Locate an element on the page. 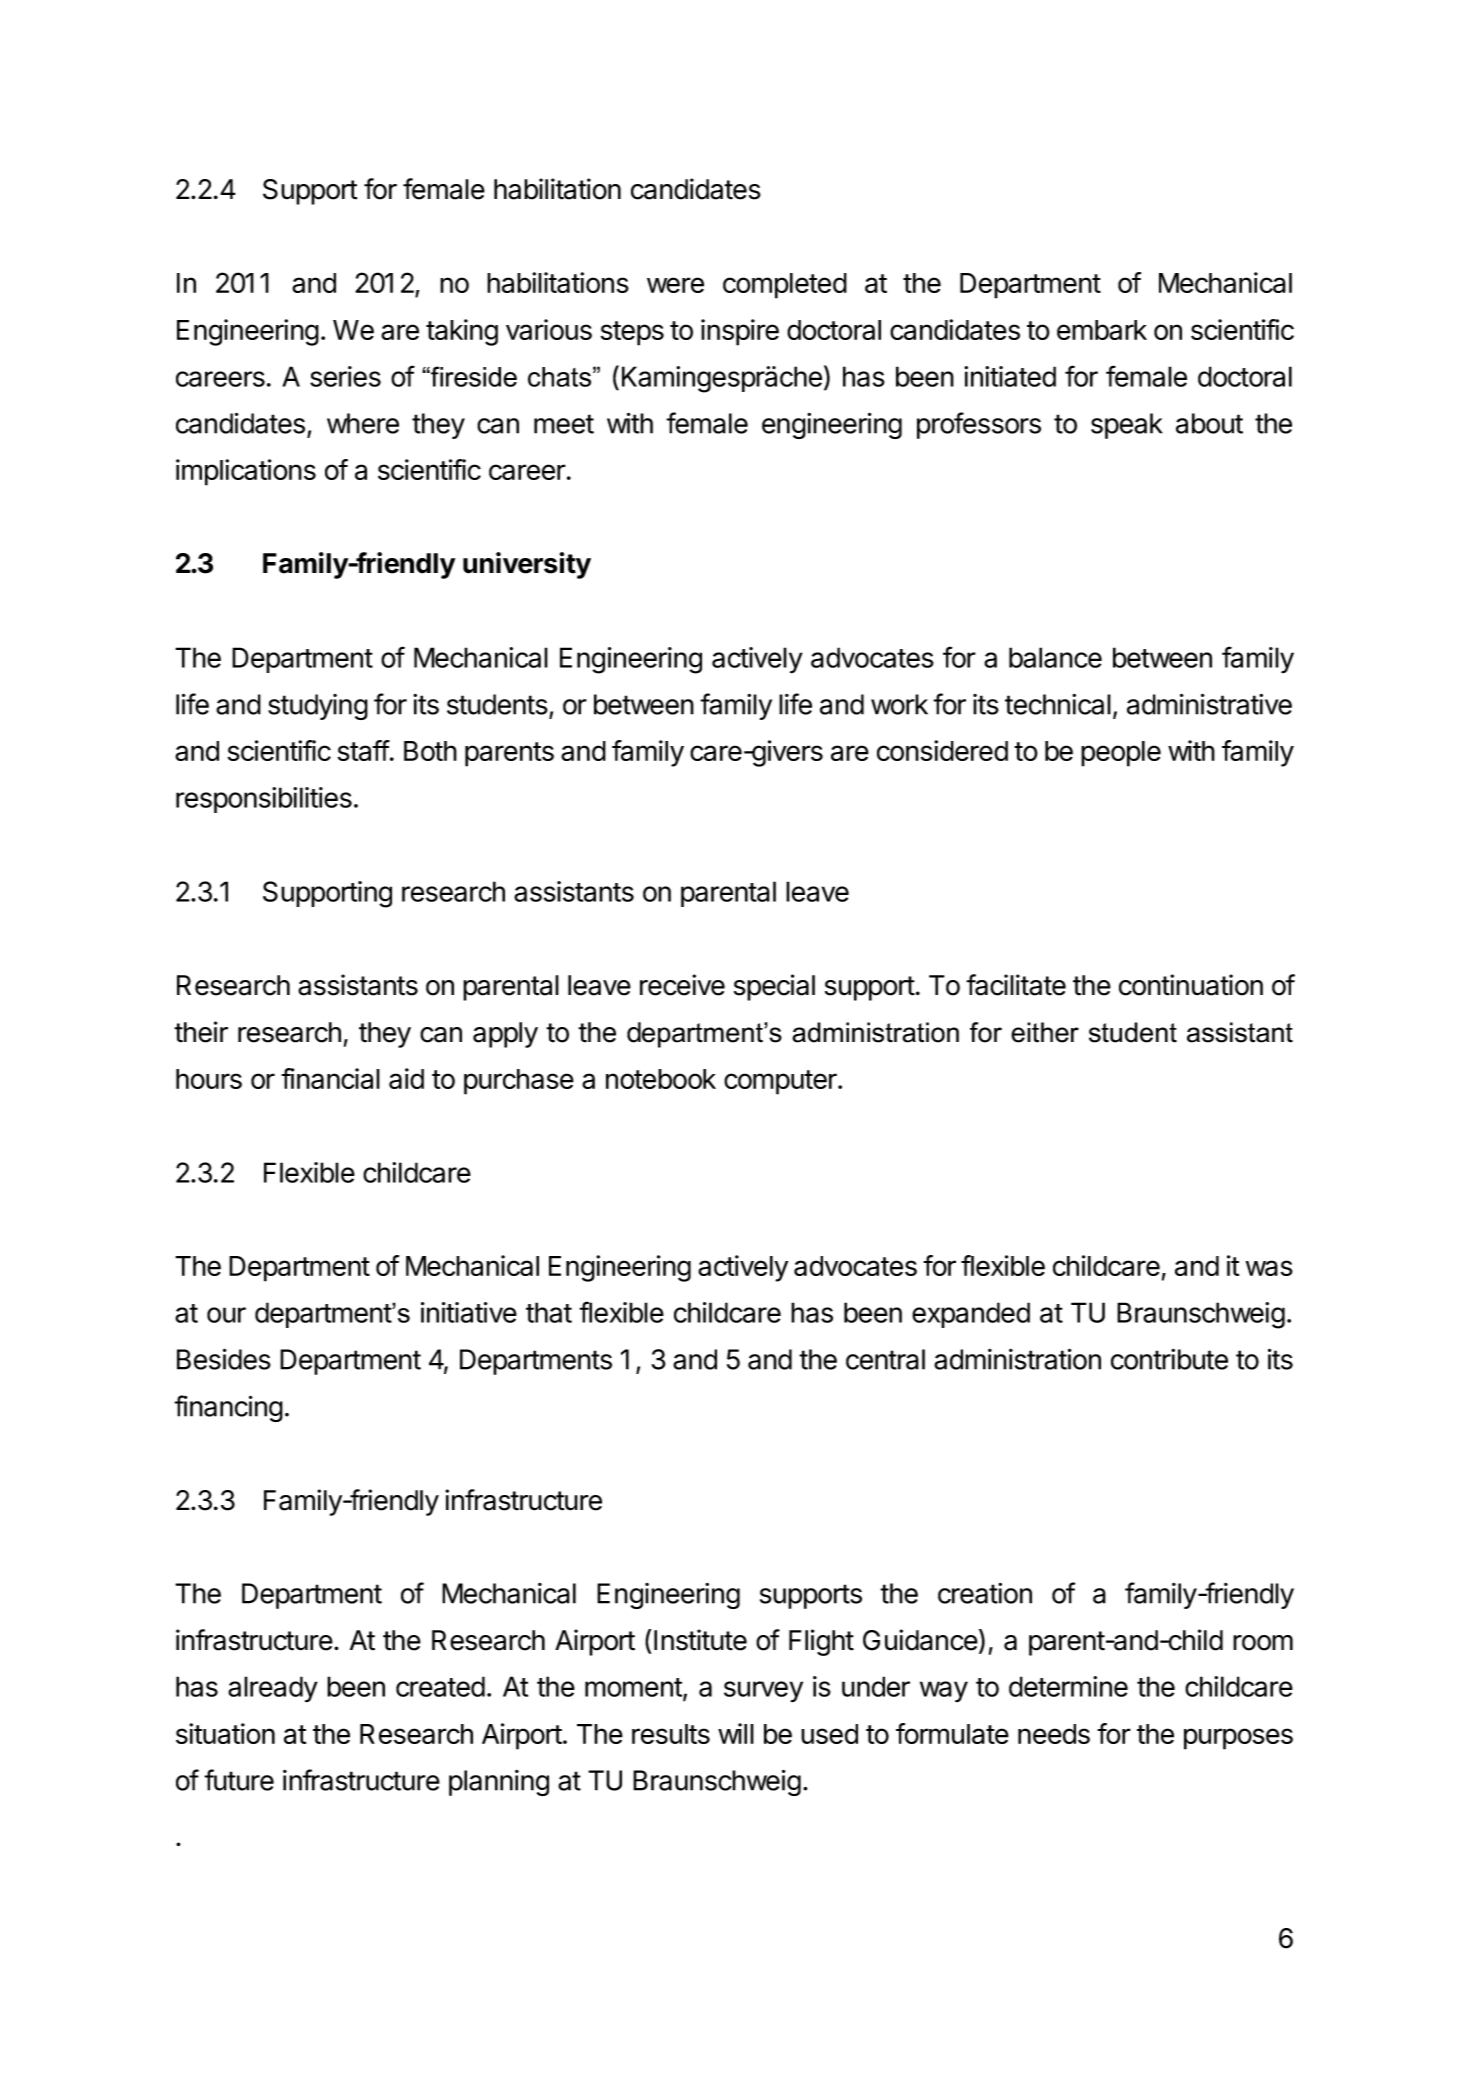 The height and width of the image is (2075, 1466). series is located at coordinates (345, 376).
